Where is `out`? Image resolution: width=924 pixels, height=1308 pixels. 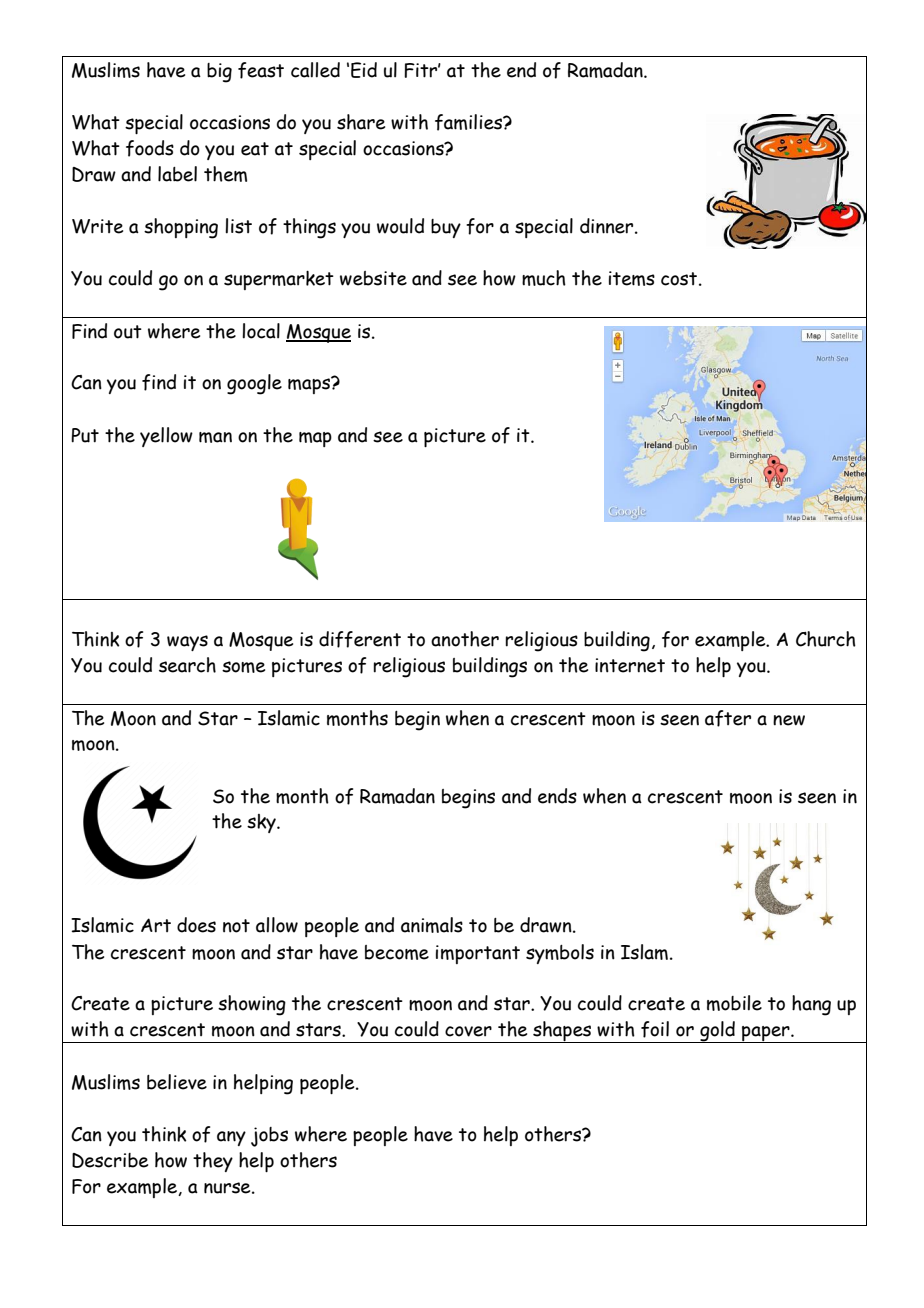 out is located at coordinates (128, 332).
